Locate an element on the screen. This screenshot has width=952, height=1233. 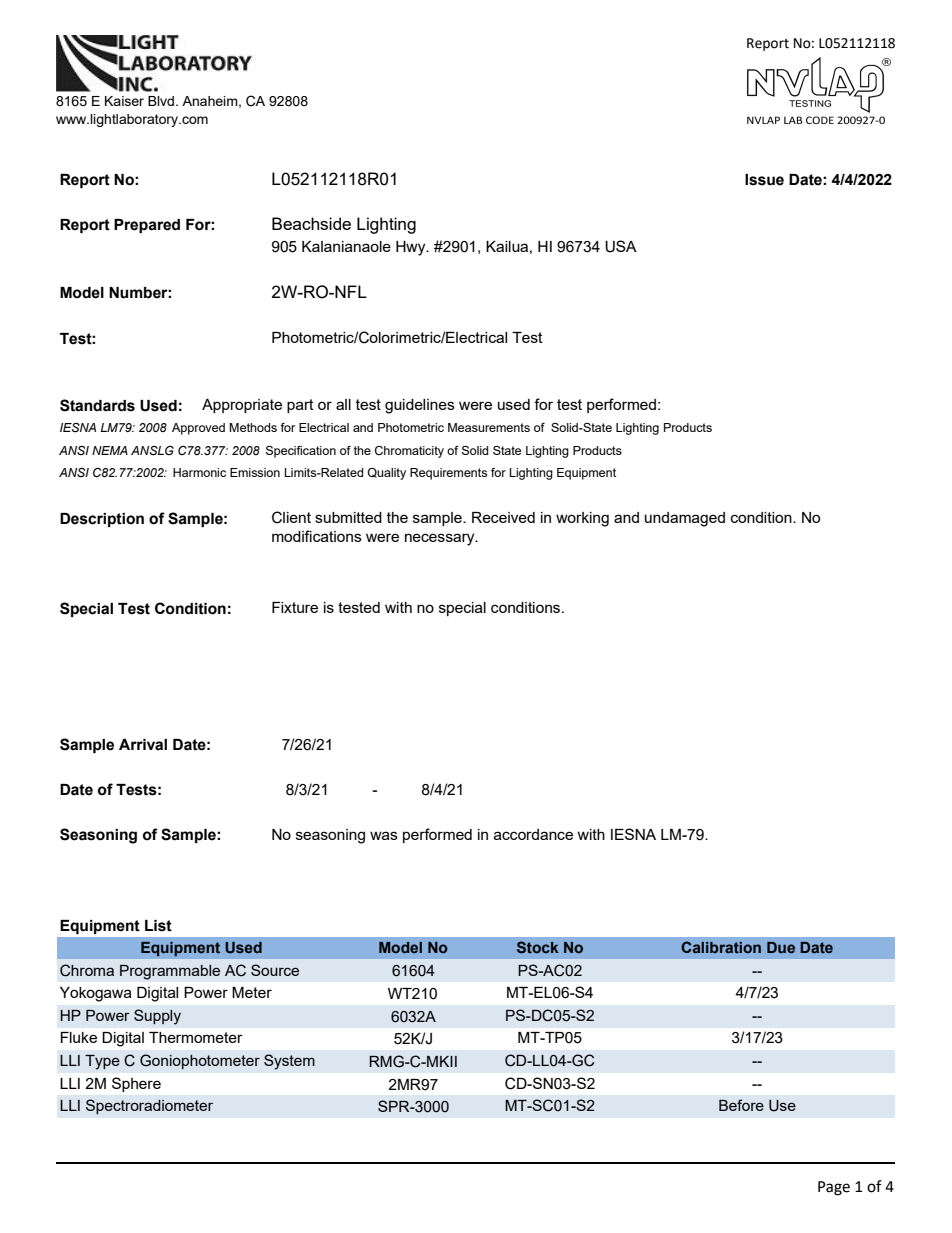
Arrival is located at coordinates (143, 745).
